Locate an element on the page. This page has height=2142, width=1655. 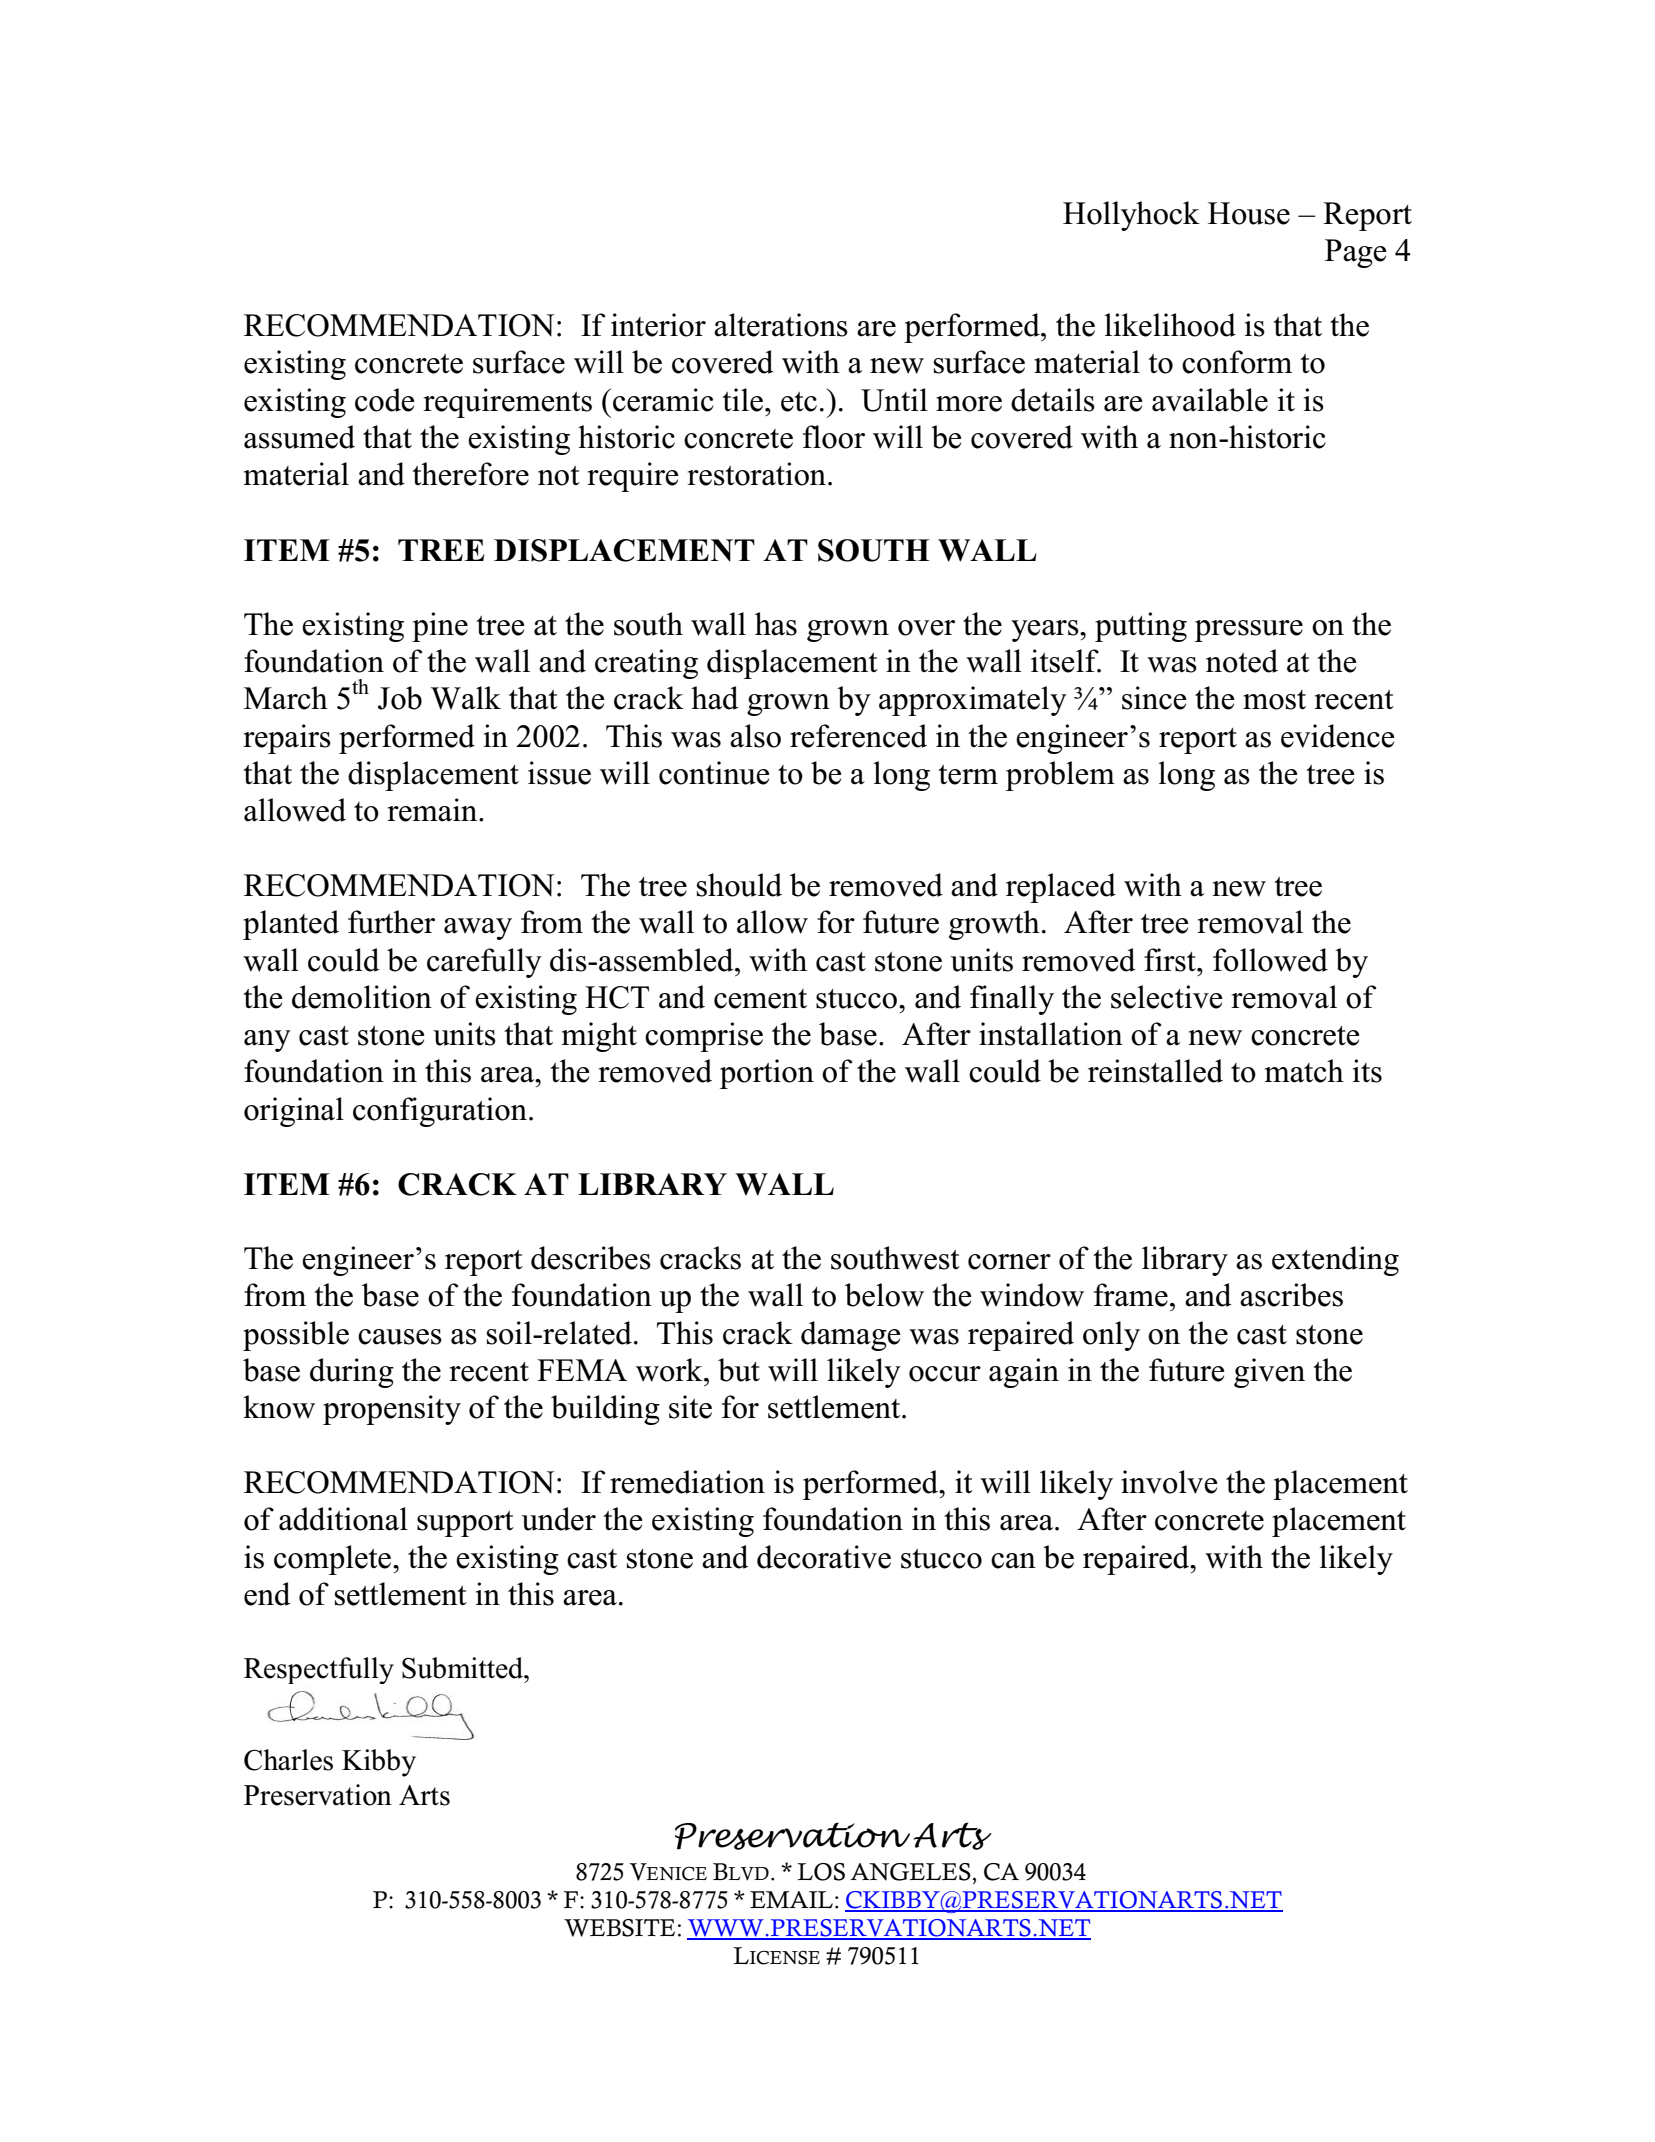
should is located at coordinates (739, 885).
